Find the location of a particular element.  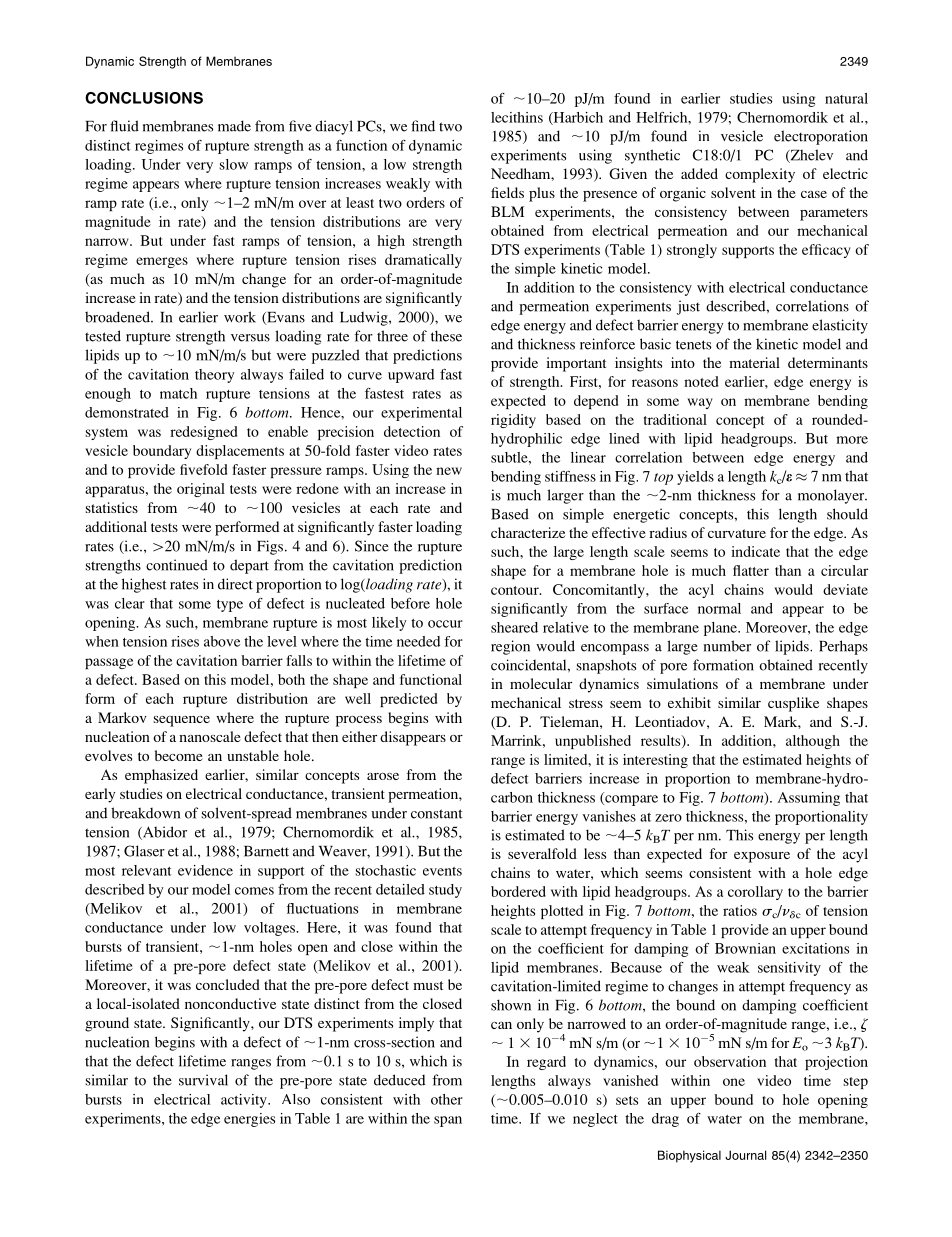

yields is located at coordinates (695, 478).
